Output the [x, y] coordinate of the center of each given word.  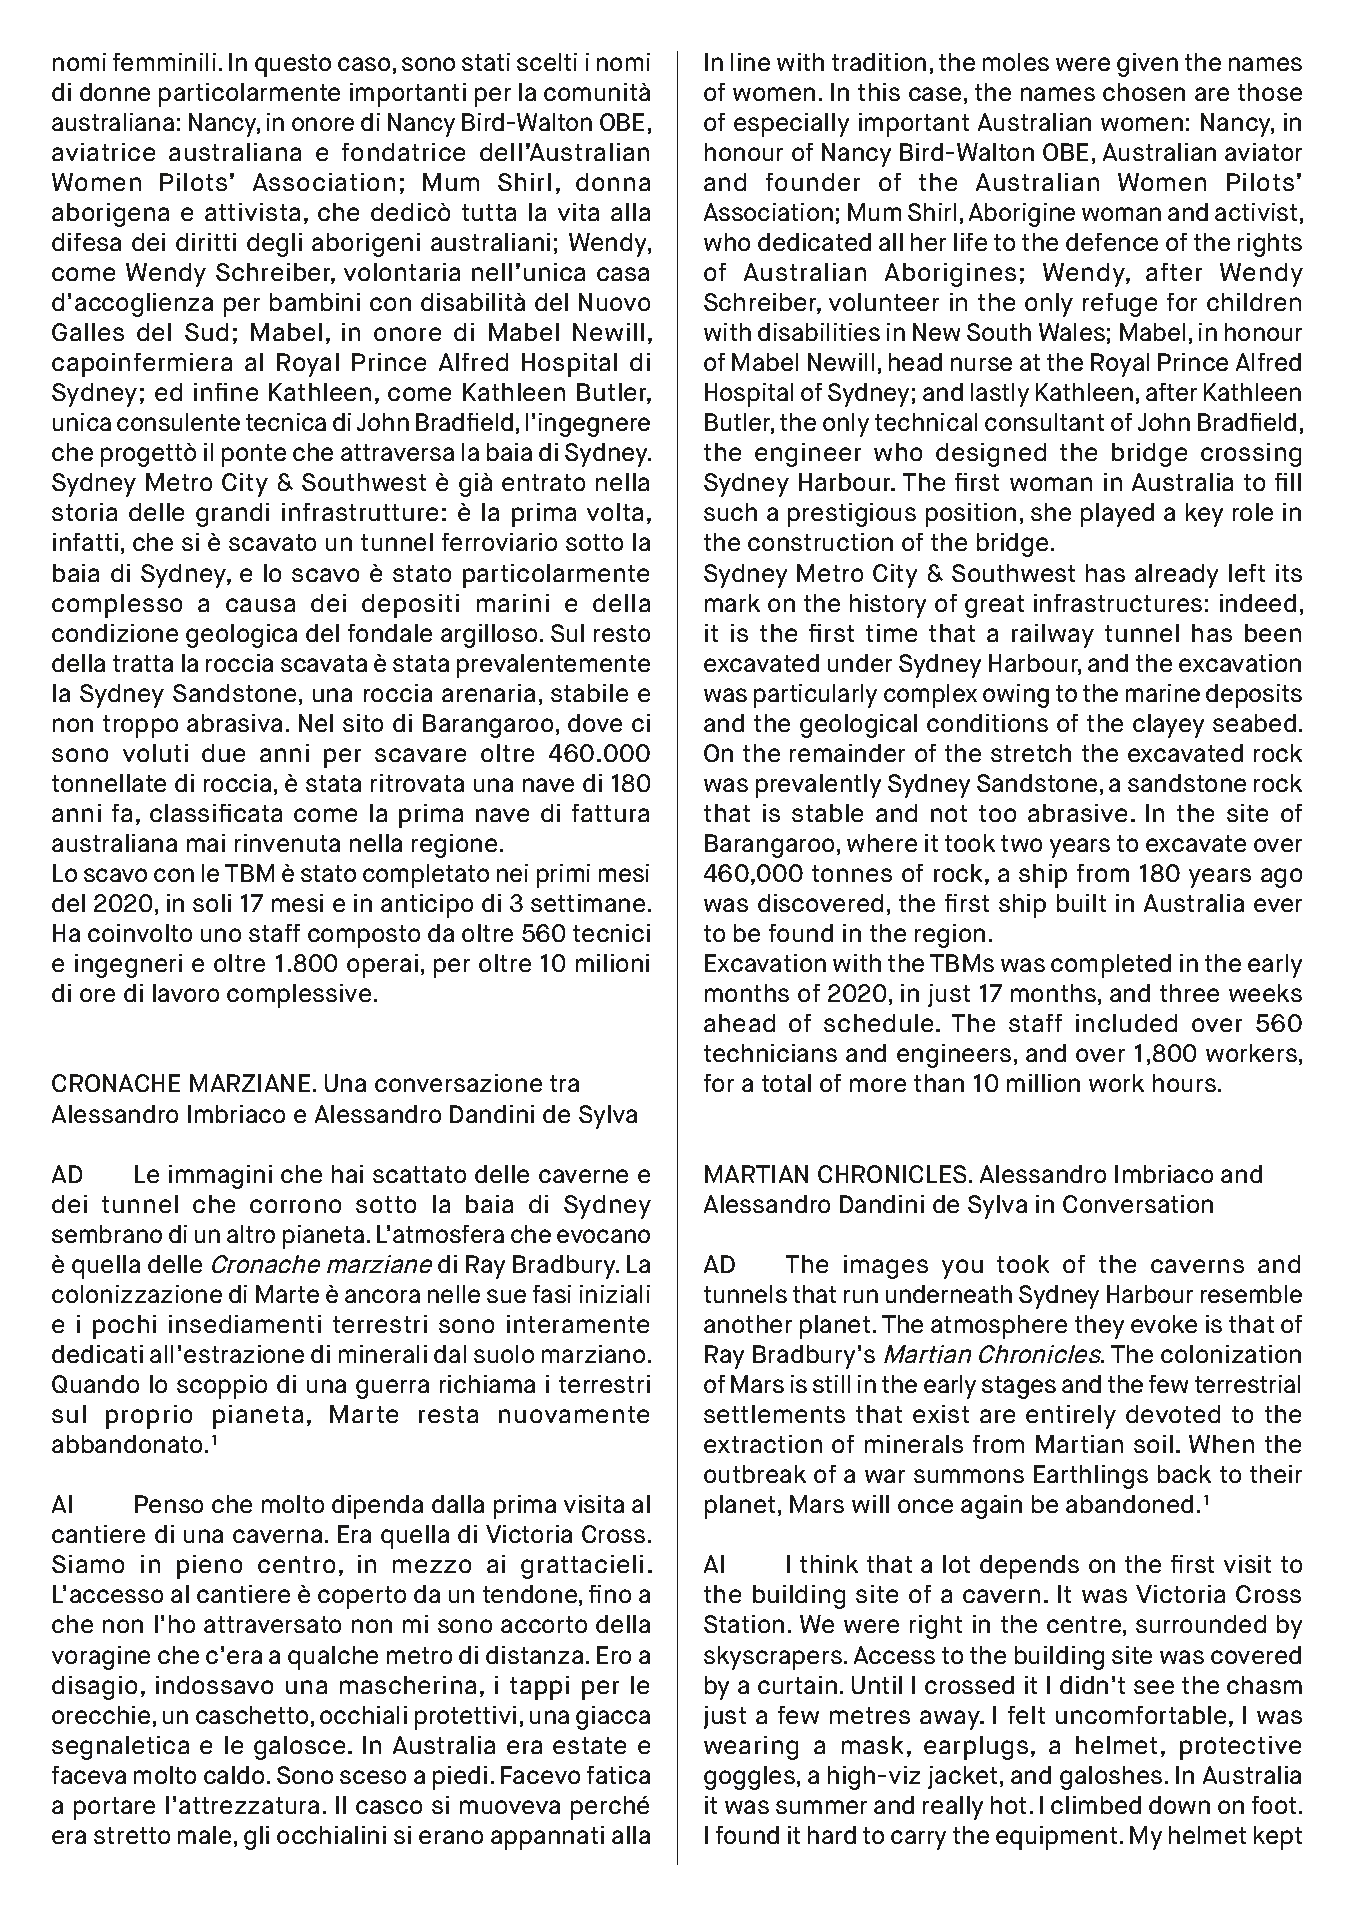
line [750, 62]
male [204, 1835]
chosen [1144, 92]
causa [260, 605]
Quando [95, 1384]
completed [1111, 966]
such [730, 512]
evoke [1164, 1324]
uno [221, 935]
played [1117, 515]
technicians [770, 1053]
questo [293, 65]
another [748, 1324]
